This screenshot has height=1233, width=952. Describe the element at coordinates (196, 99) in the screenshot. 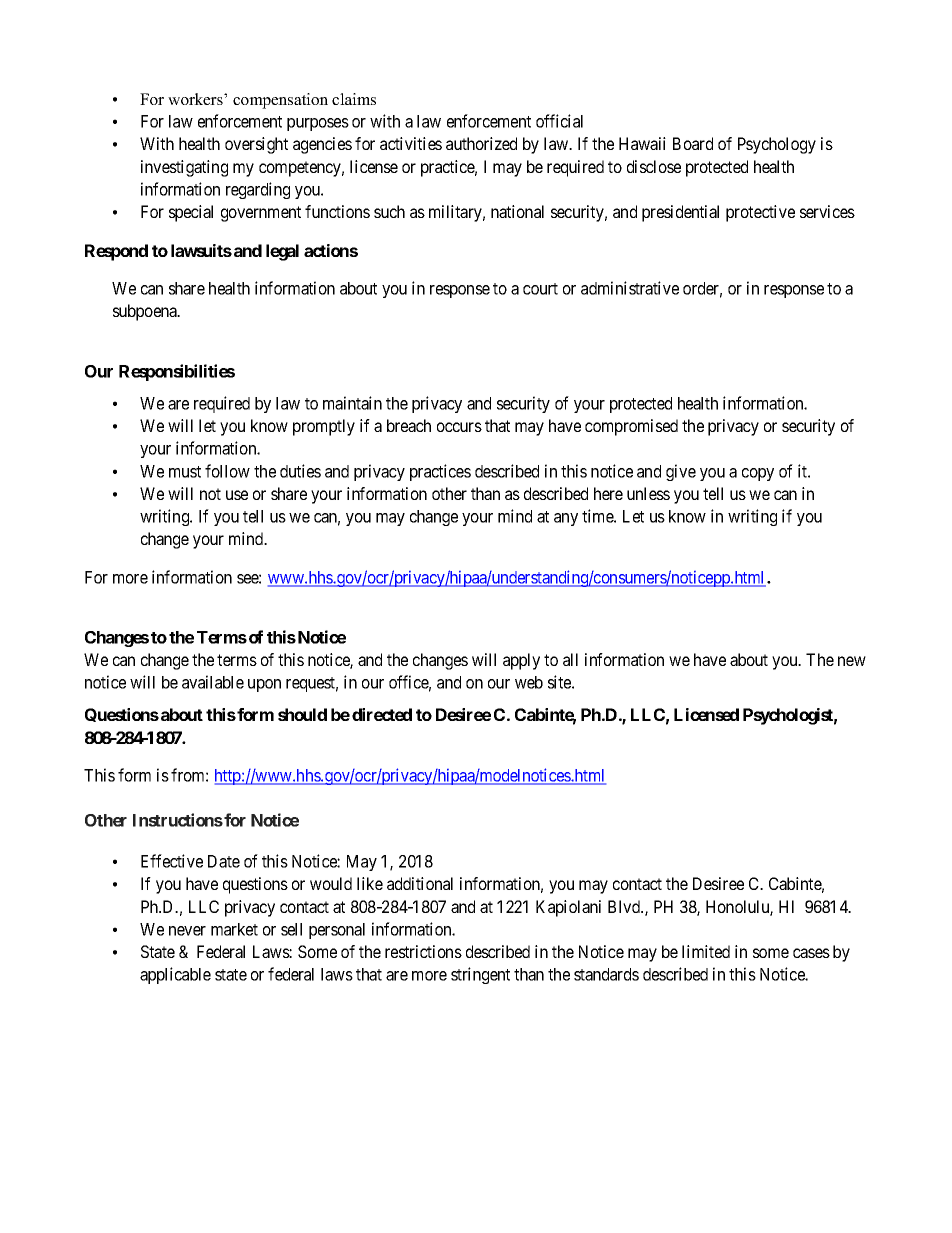

I see `workers` at that location.
